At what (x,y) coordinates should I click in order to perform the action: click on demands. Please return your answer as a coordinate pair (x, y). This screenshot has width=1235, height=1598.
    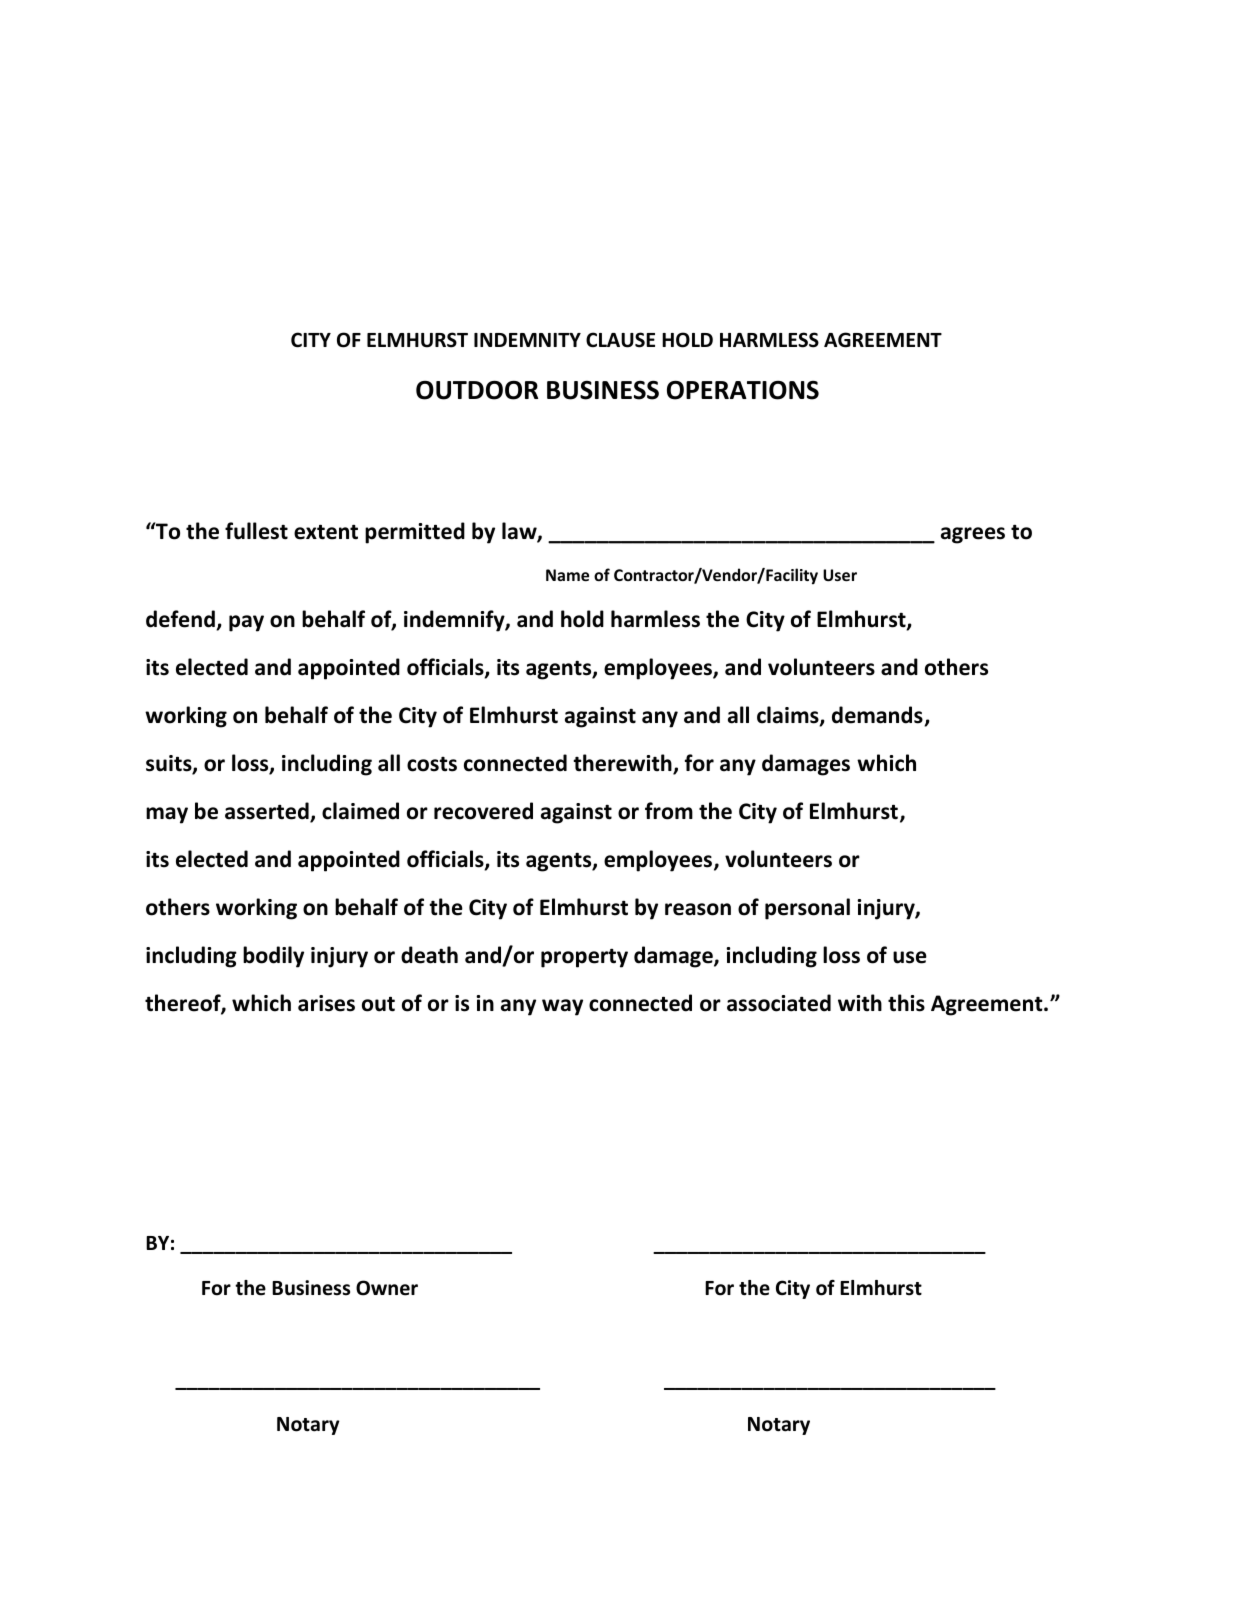
    Looking at the image, I should click on (878, 716).
